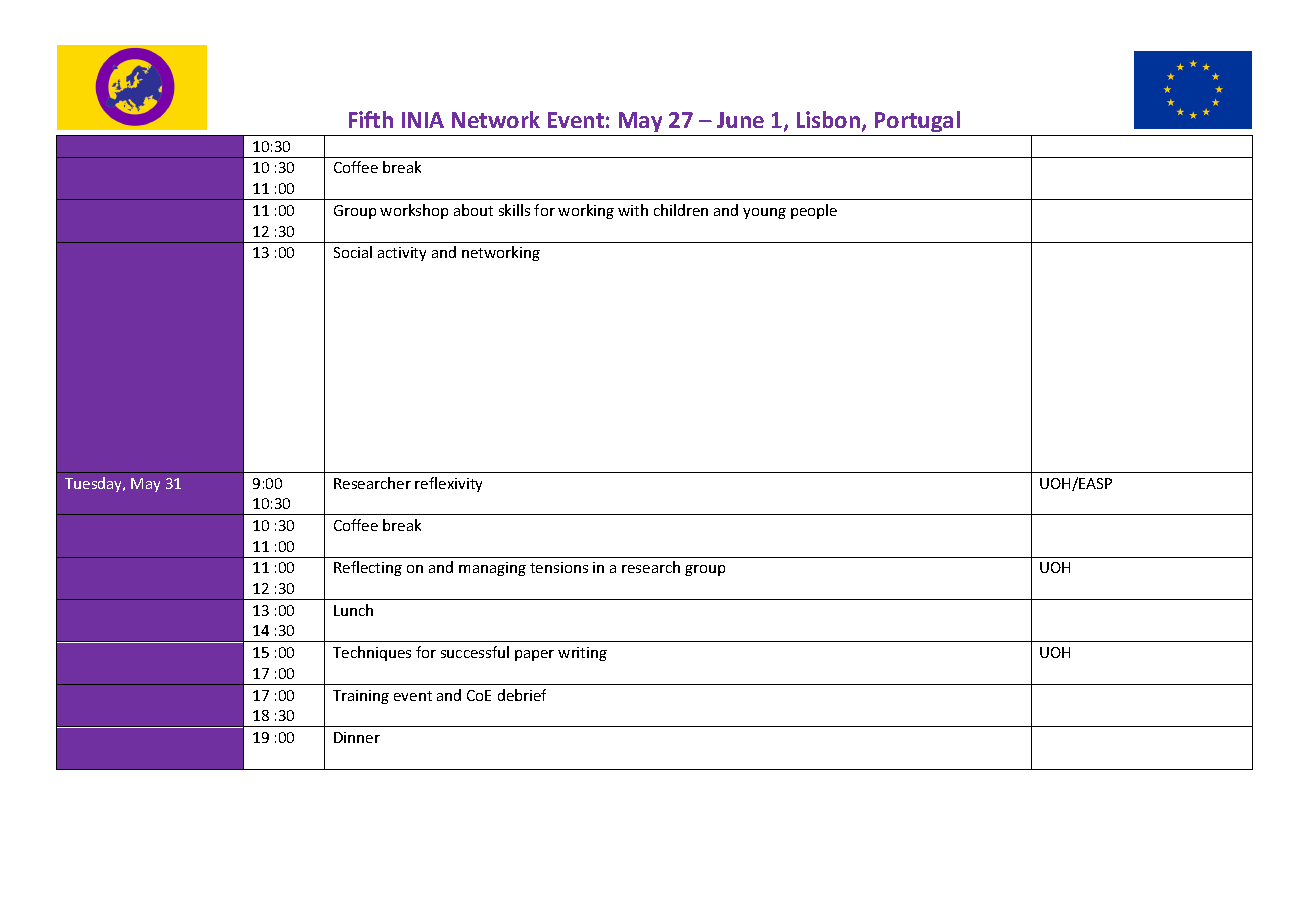 This screenshot has width=1308, height=924. Describe the element at coordinates (830, 121) in the screenshot. I see `Lisbon` at that location.
